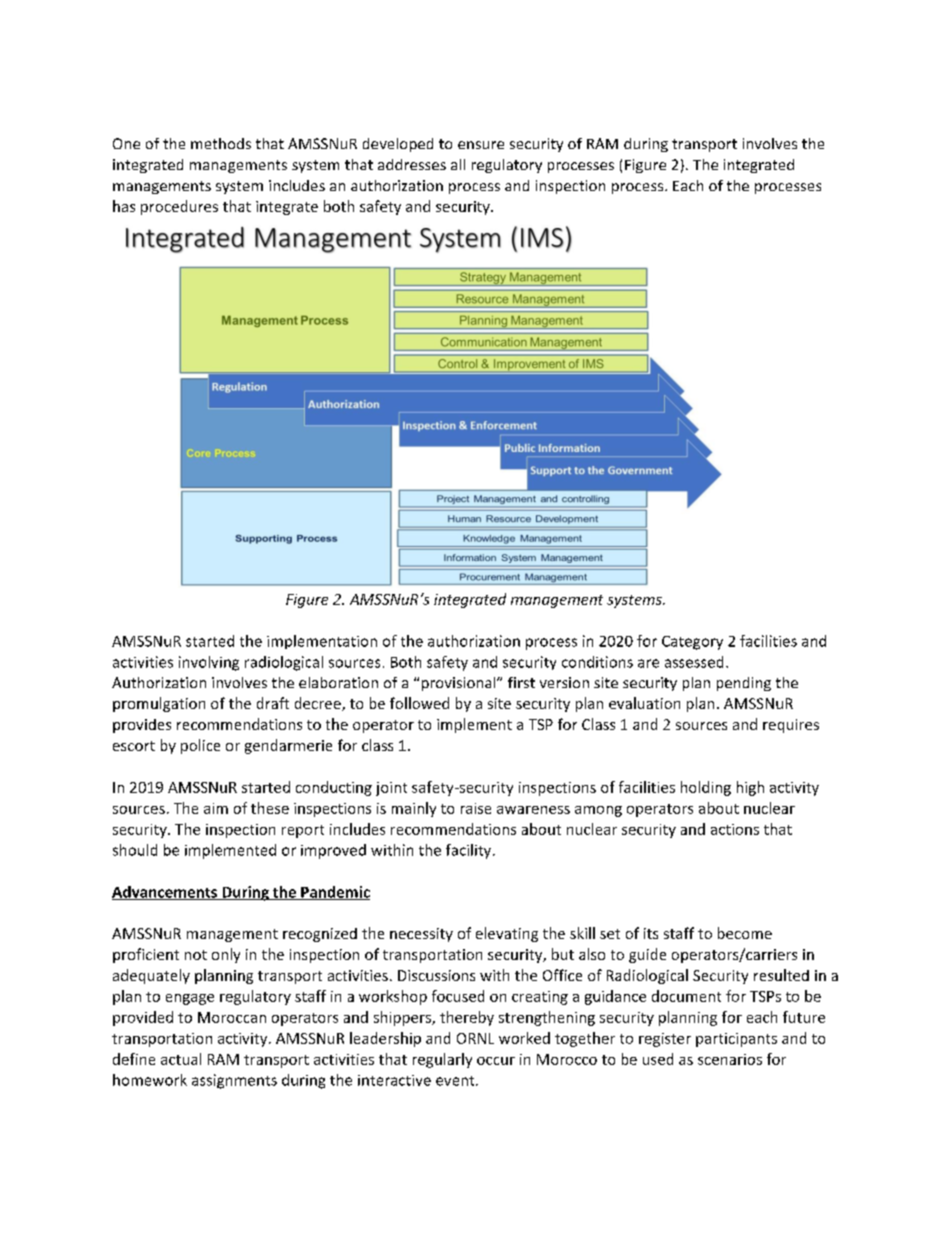  What do you see at coordinates (181, 1059) in the document?
I see `actual` at bounding box center [181, 1059].
